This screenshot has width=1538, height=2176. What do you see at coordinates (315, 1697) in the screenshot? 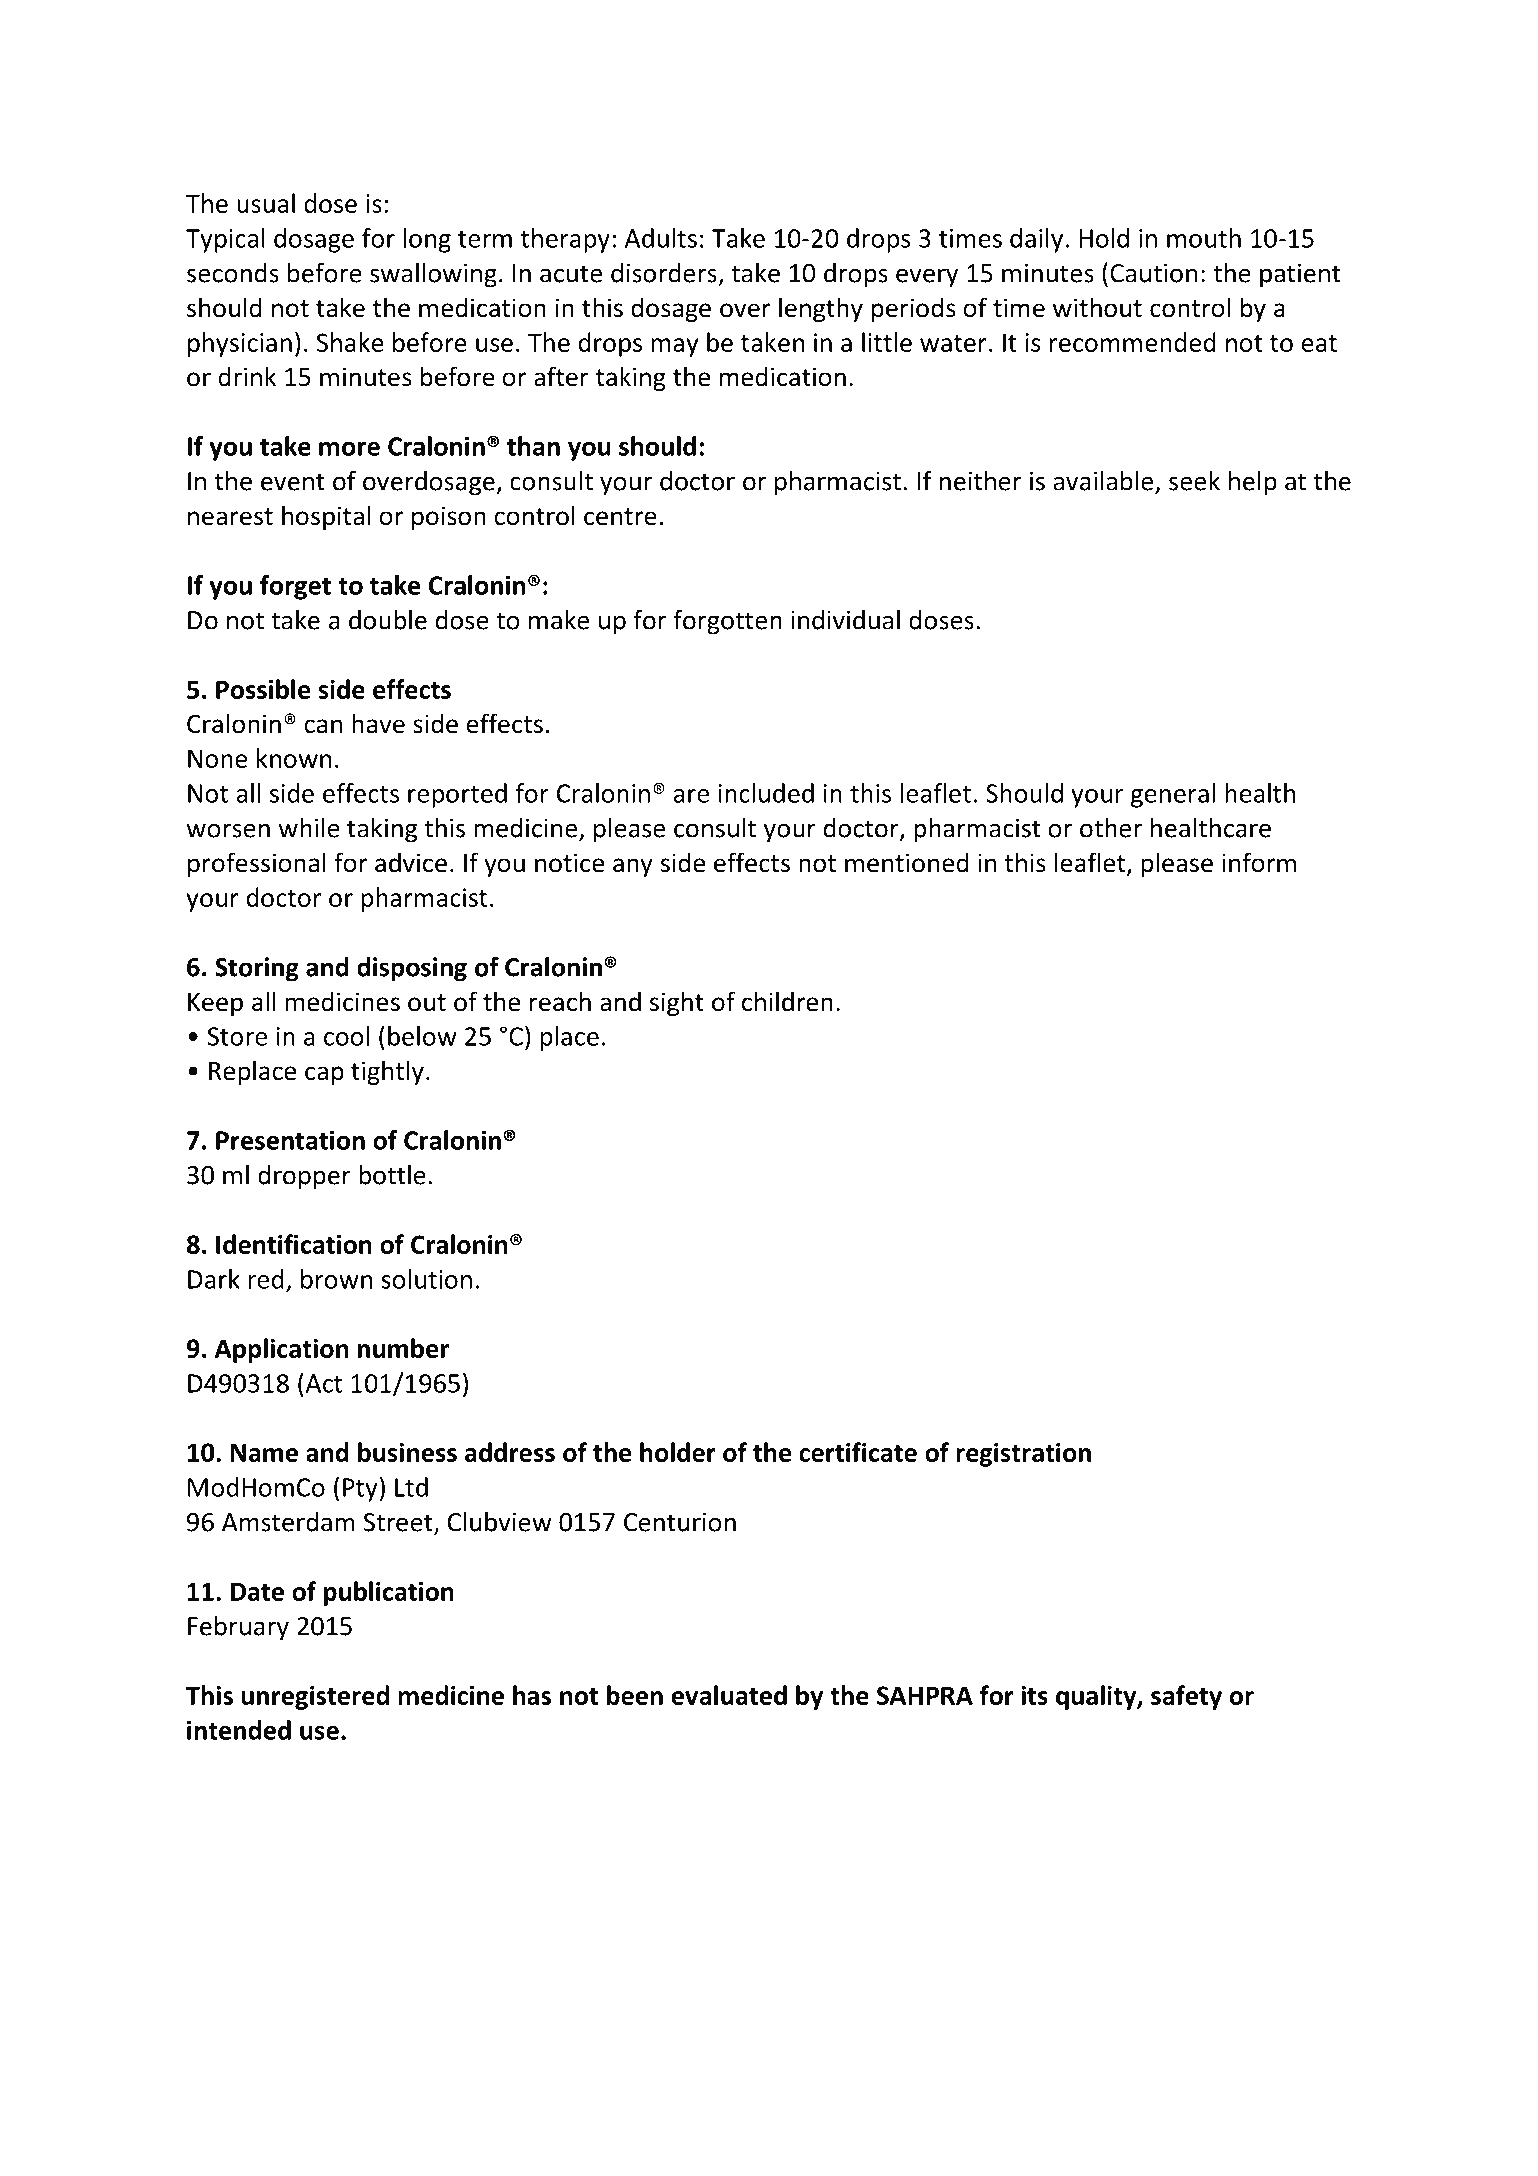
I see `unregistered` at bounding box center [315, 1697].
